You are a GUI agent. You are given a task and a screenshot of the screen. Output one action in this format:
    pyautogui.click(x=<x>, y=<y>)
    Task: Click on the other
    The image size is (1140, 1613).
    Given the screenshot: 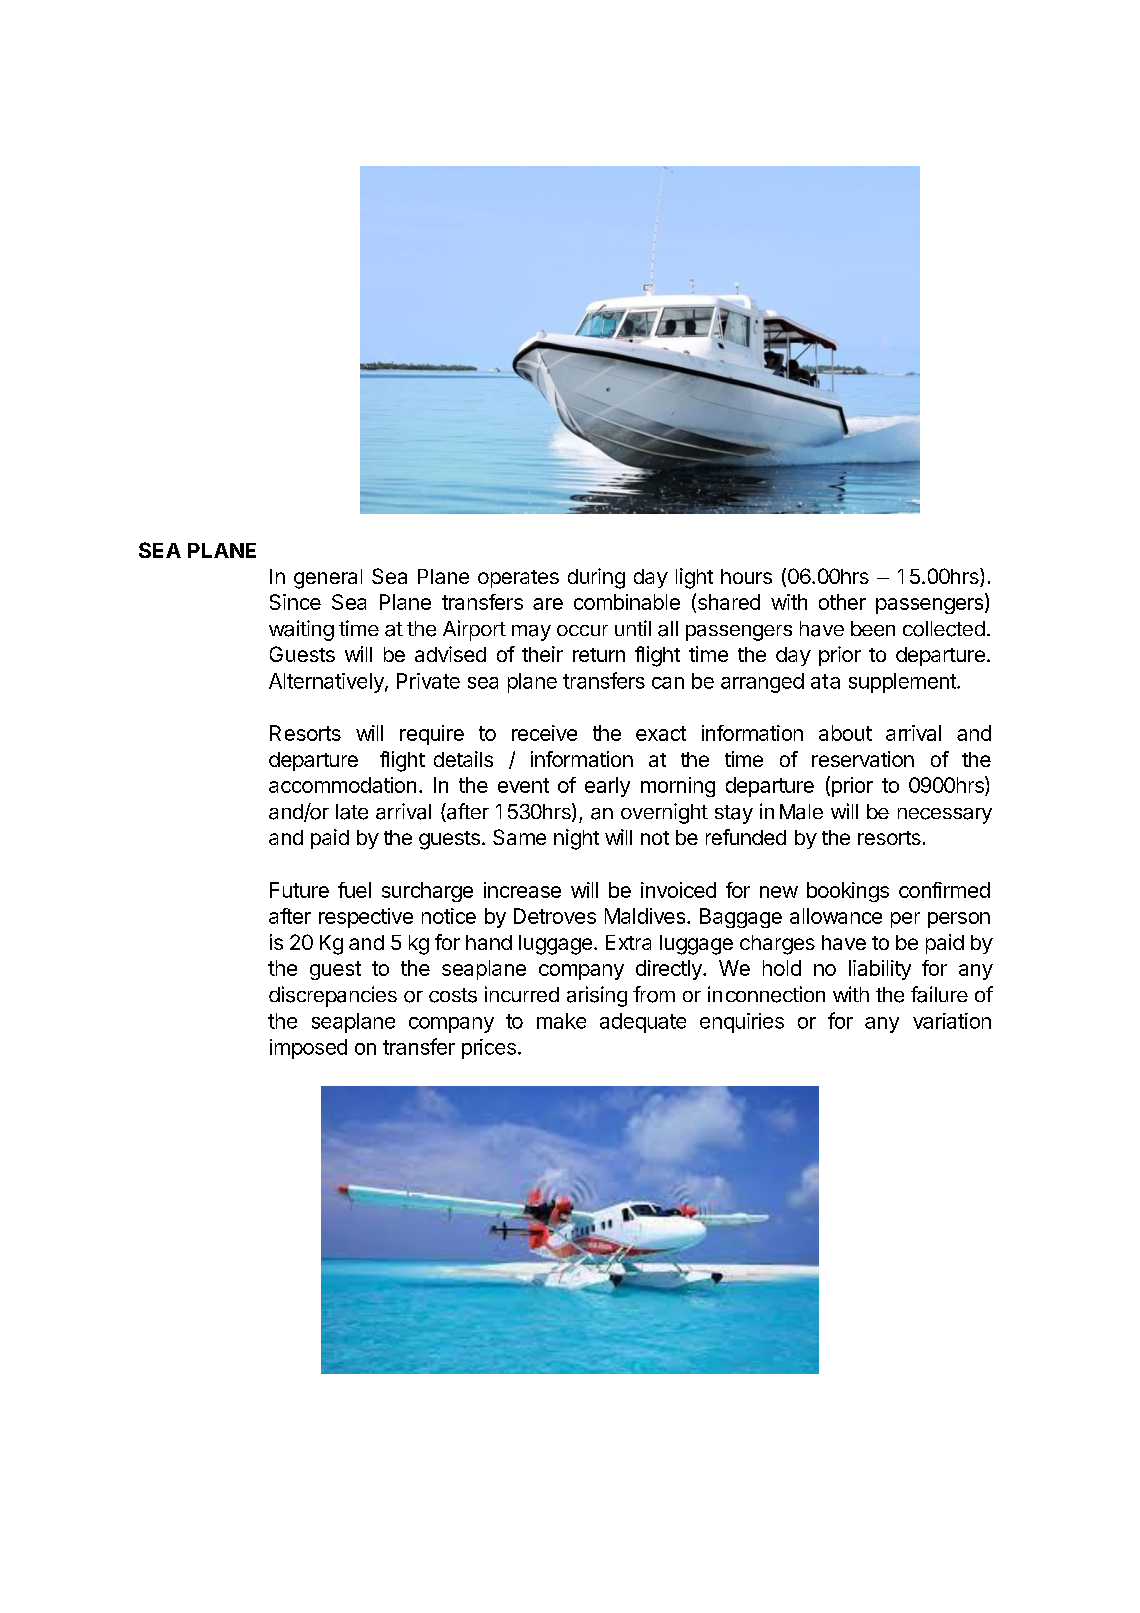 What is the action you would take?
    pyautogui.click(x=842, y=602)
